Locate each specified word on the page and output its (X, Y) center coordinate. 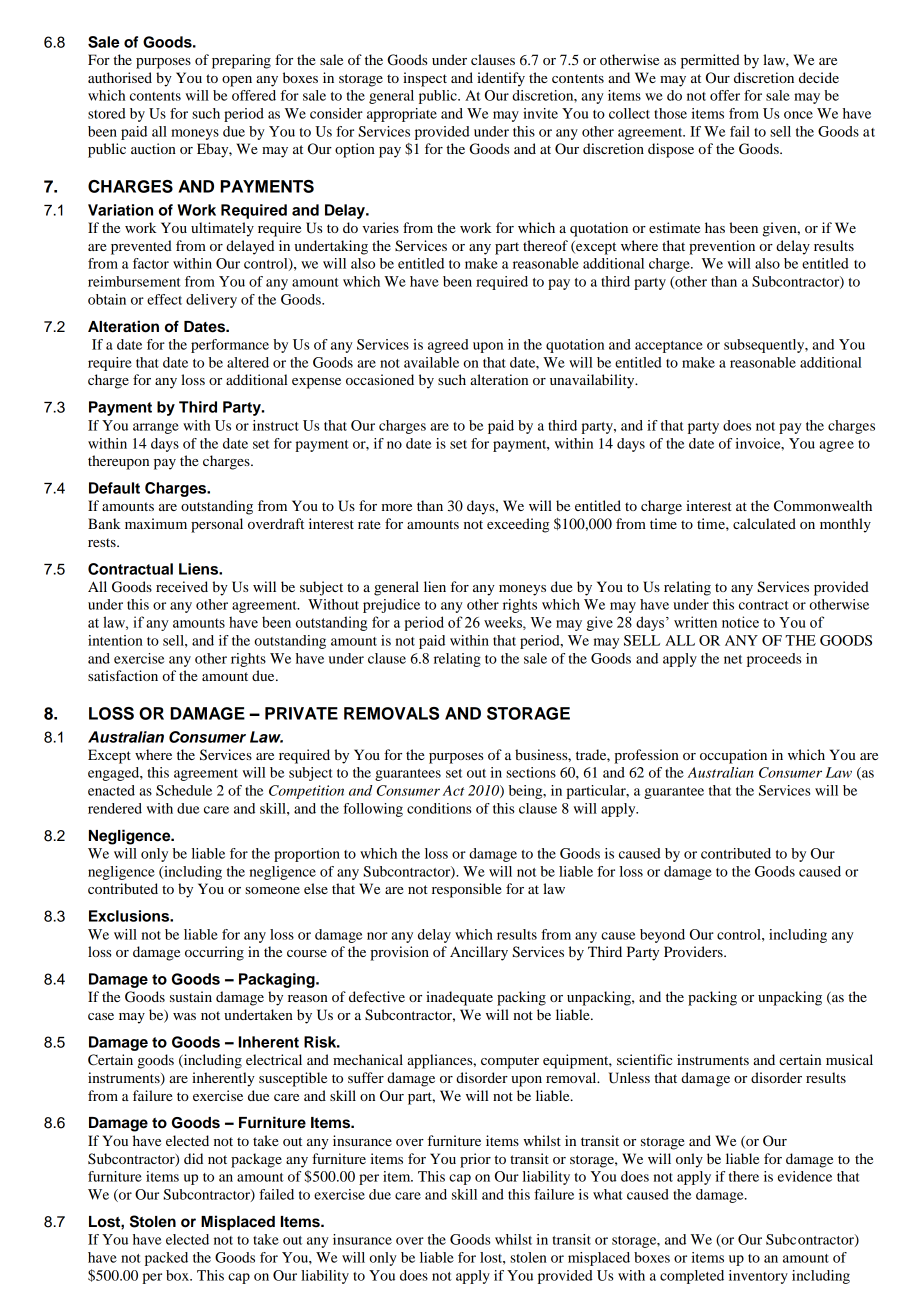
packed (166, 1259)
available (431, 362)
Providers (694, 951)
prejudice (391, 606)
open (237, 81)
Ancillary (479, 953)
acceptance (669, 347)
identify (501, 79)
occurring (214, 953)
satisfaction (123, 675)
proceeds (774, 660)
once (798, 115)
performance (230, 346)
